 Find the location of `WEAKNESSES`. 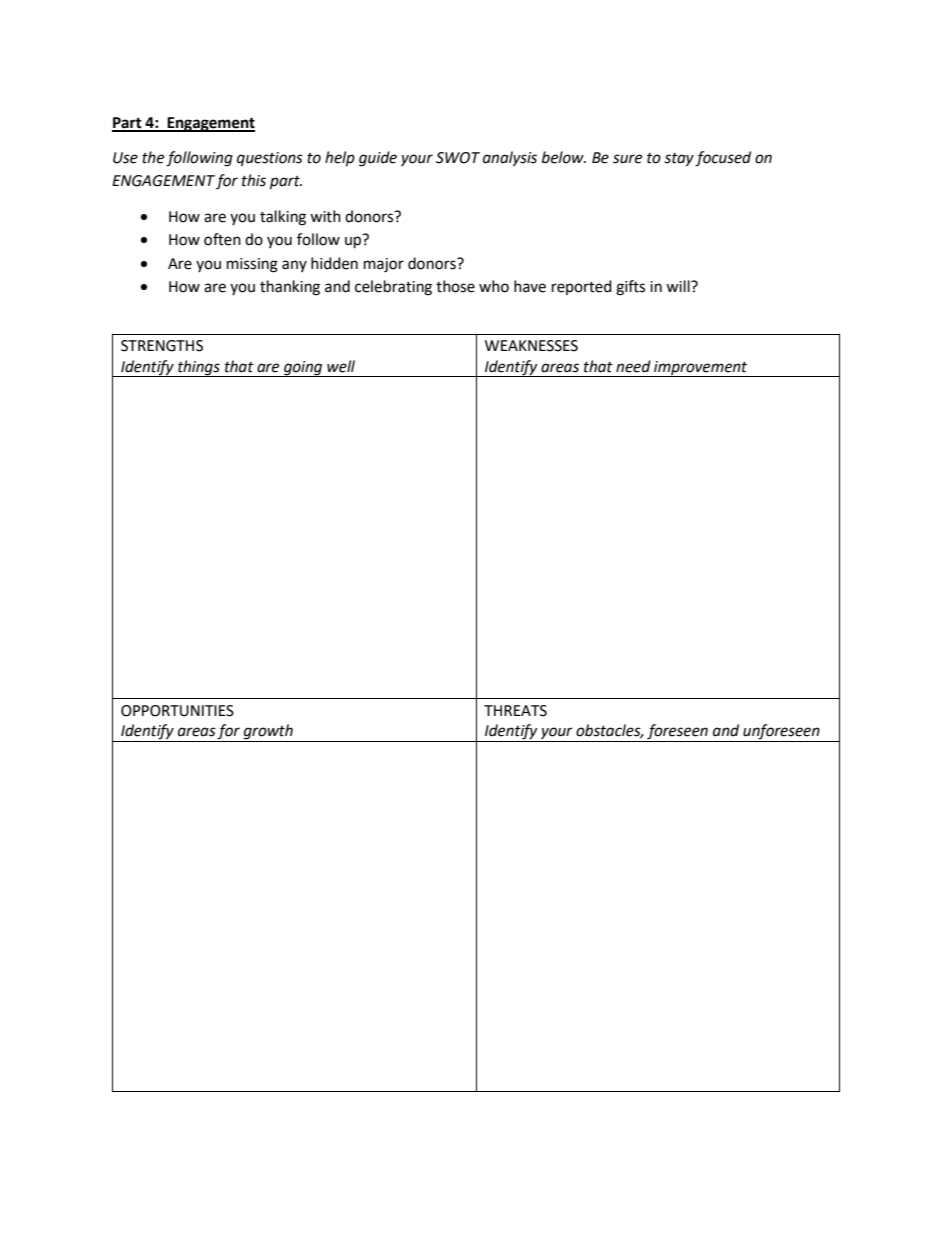

WEAKNESSES is located at coordinates (531, 346).
